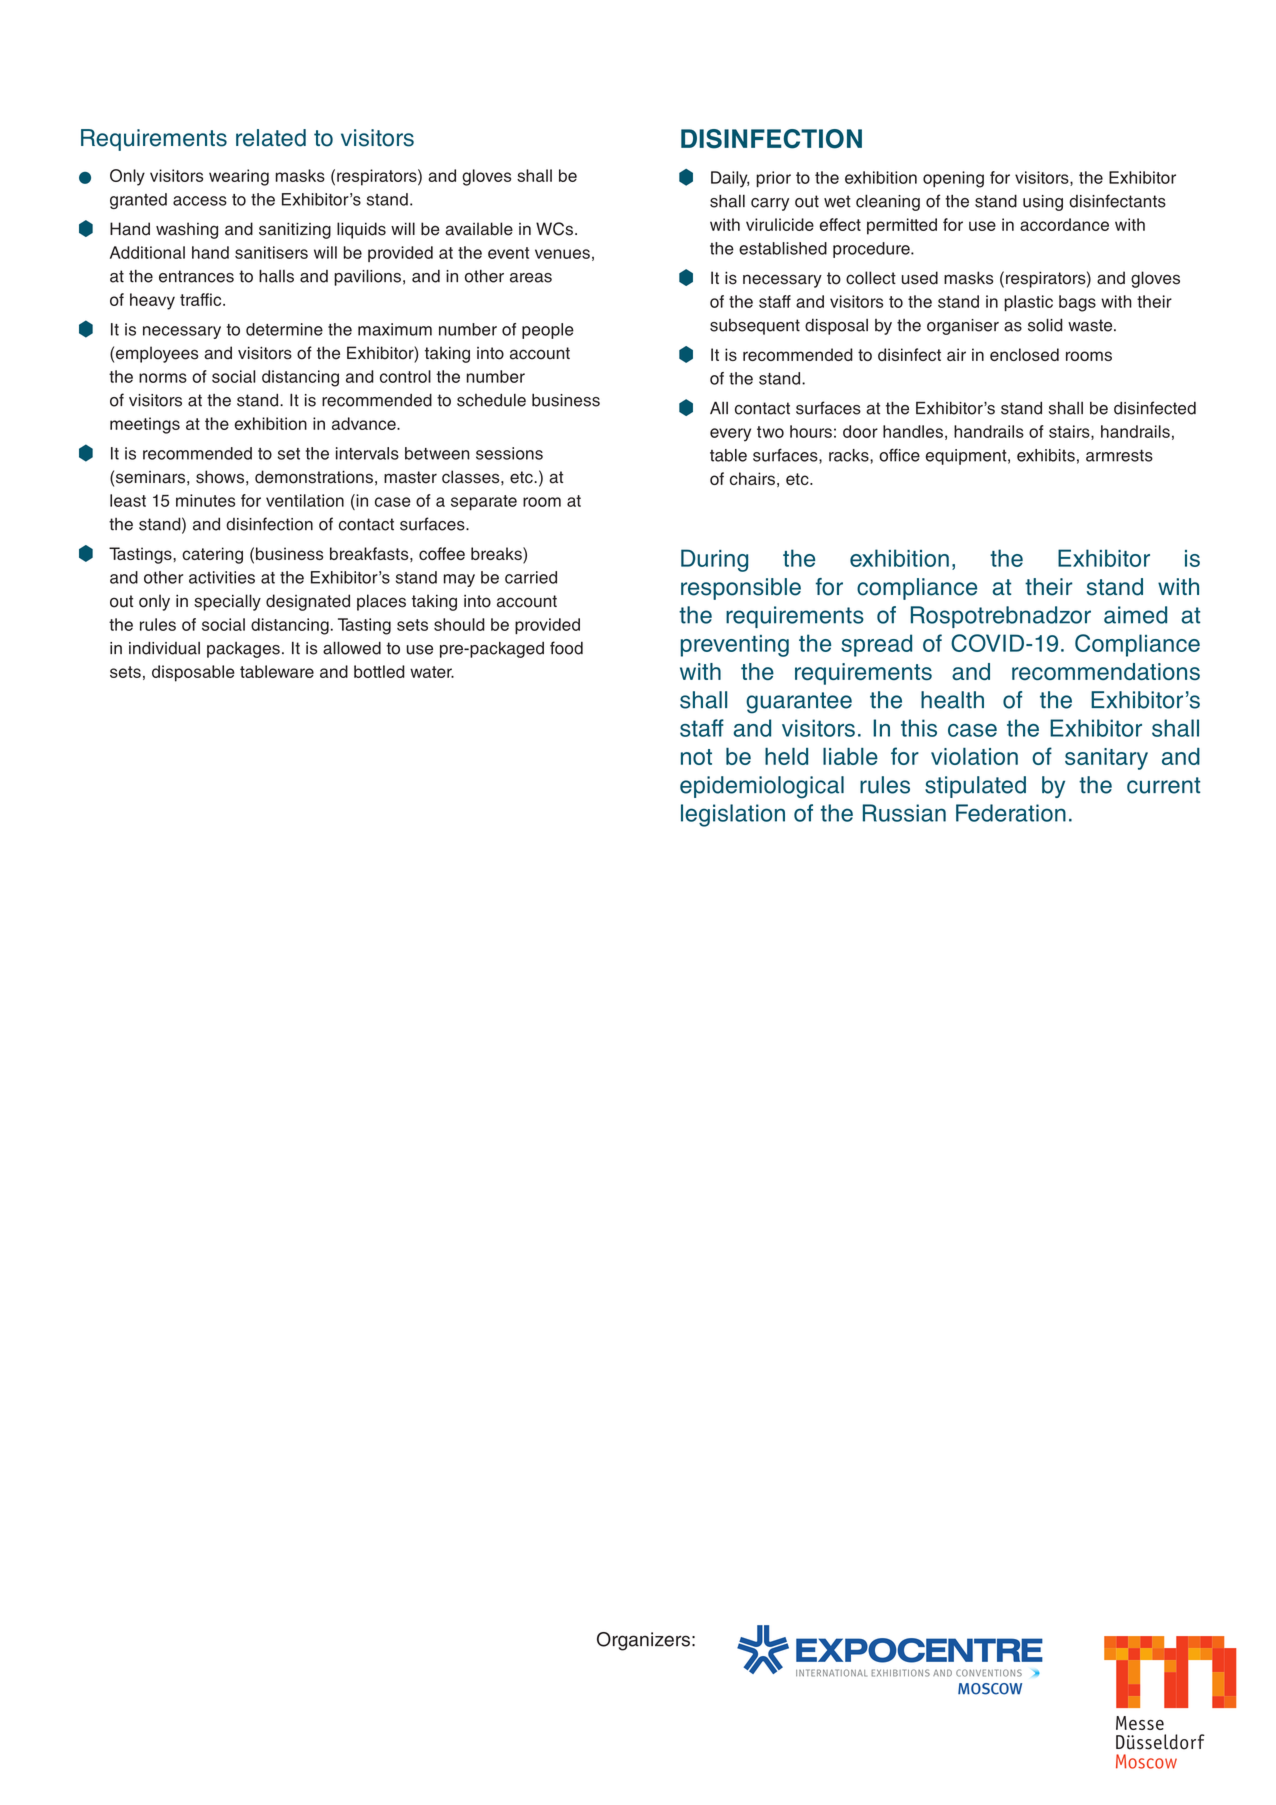 This screenshot has width=1276, height=1805. I want to click on not, so click(696, 757).
